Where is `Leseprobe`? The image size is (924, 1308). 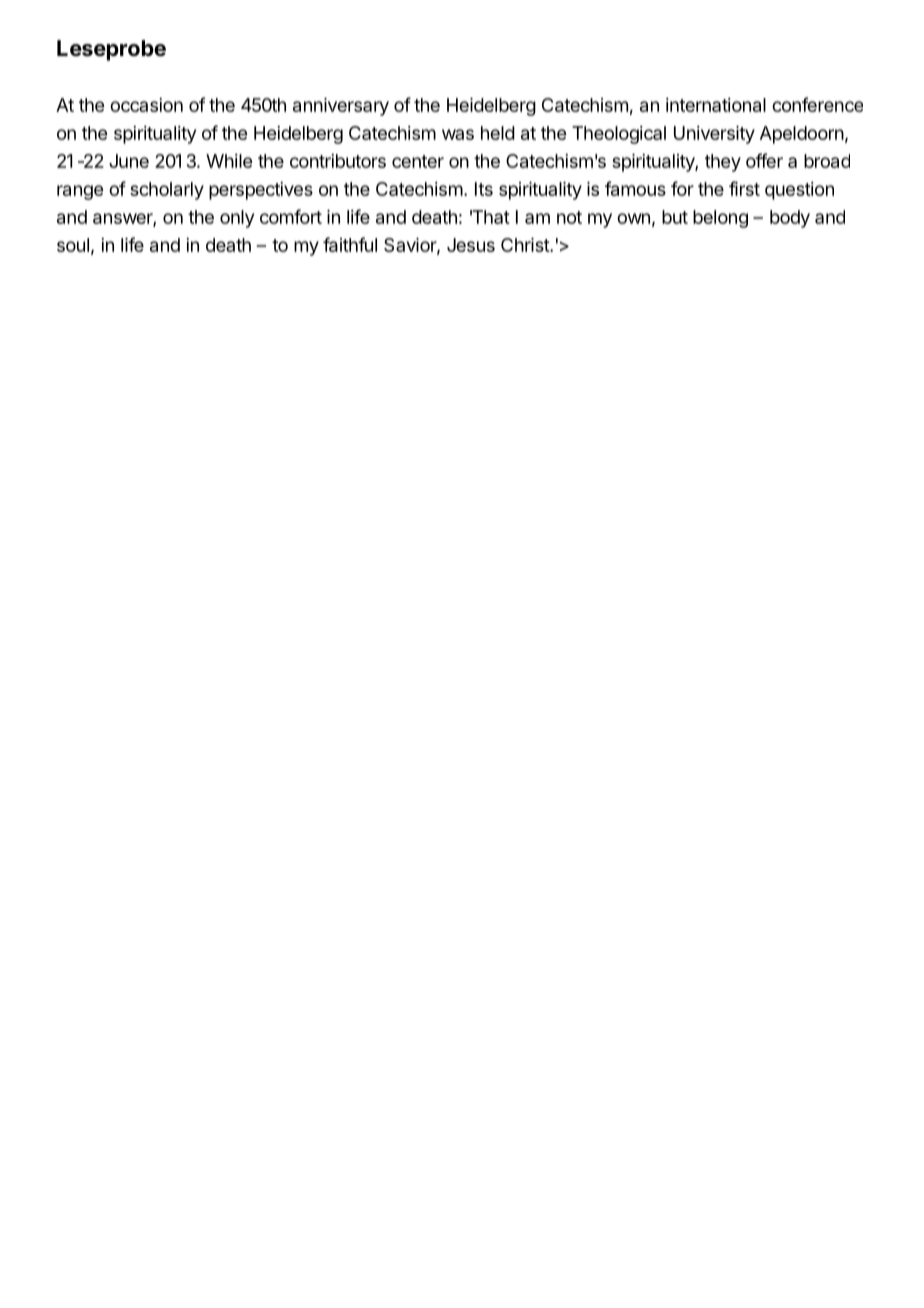 Leseprobe is located at coordinates (111, 50).
